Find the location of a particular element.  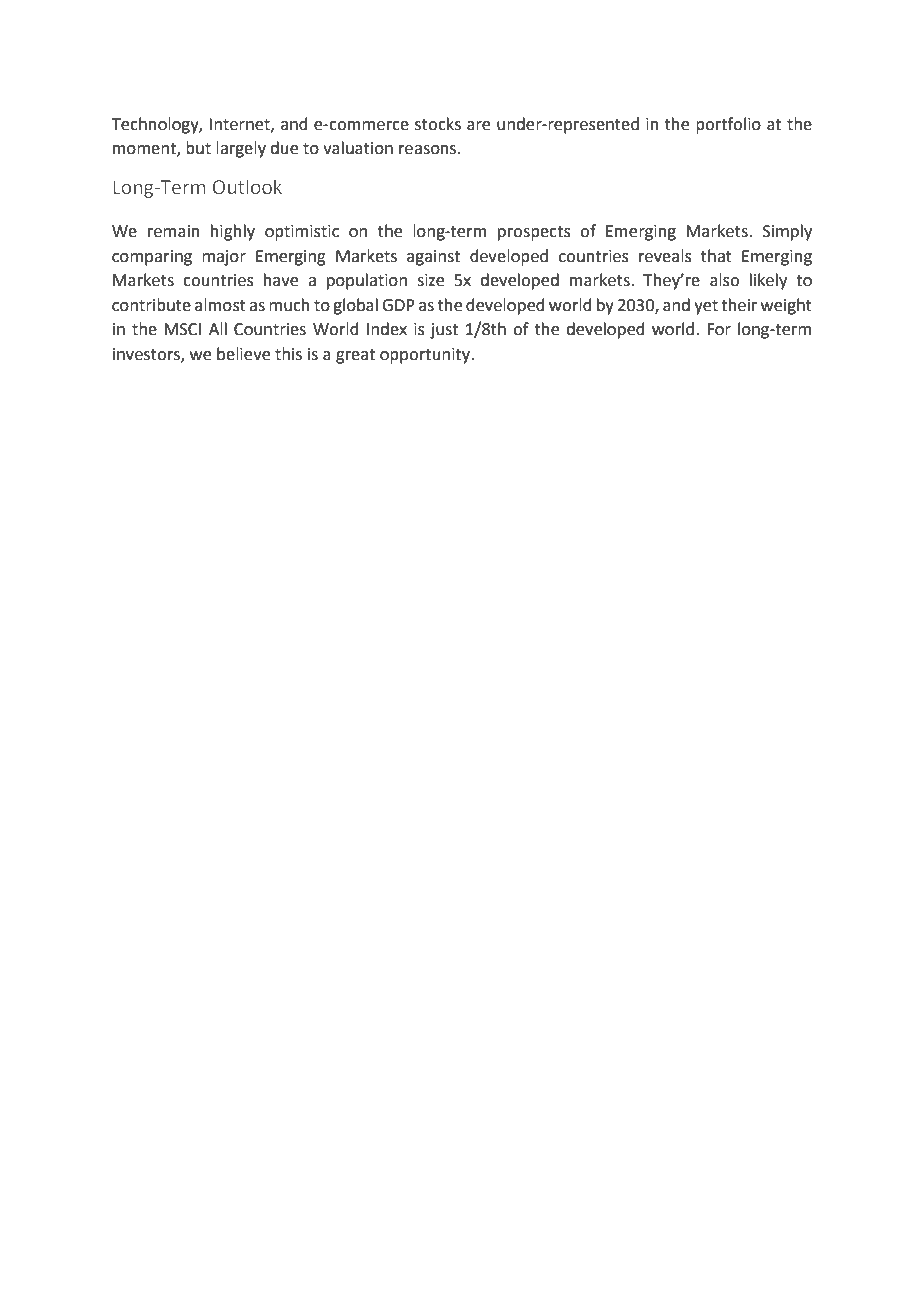

Simply is located at coordinates (787, 232).
